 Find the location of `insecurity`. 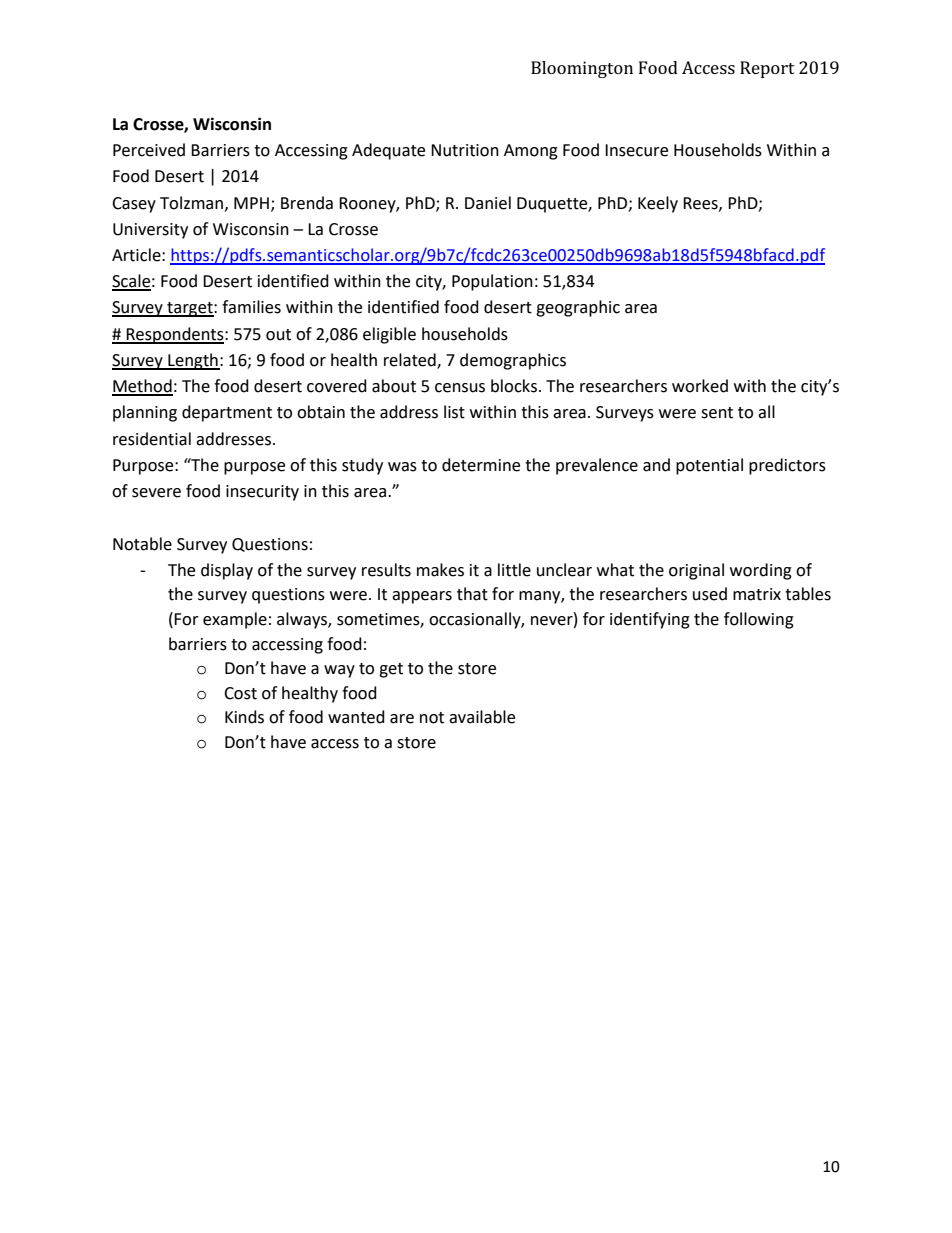

insecurity is located at coordinates (262, 493).
